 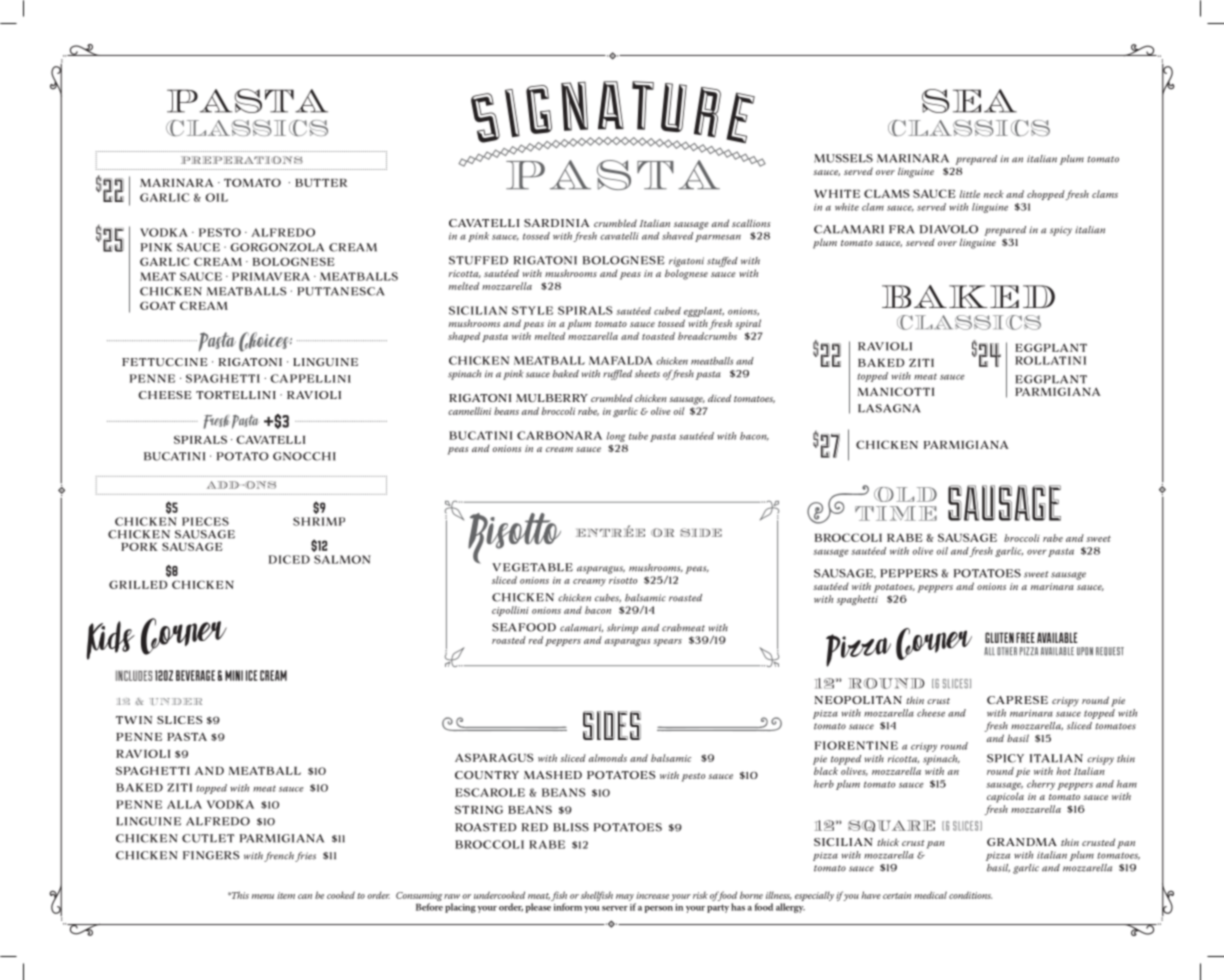 I want to click on Choices, so click(x=265, y=342).
